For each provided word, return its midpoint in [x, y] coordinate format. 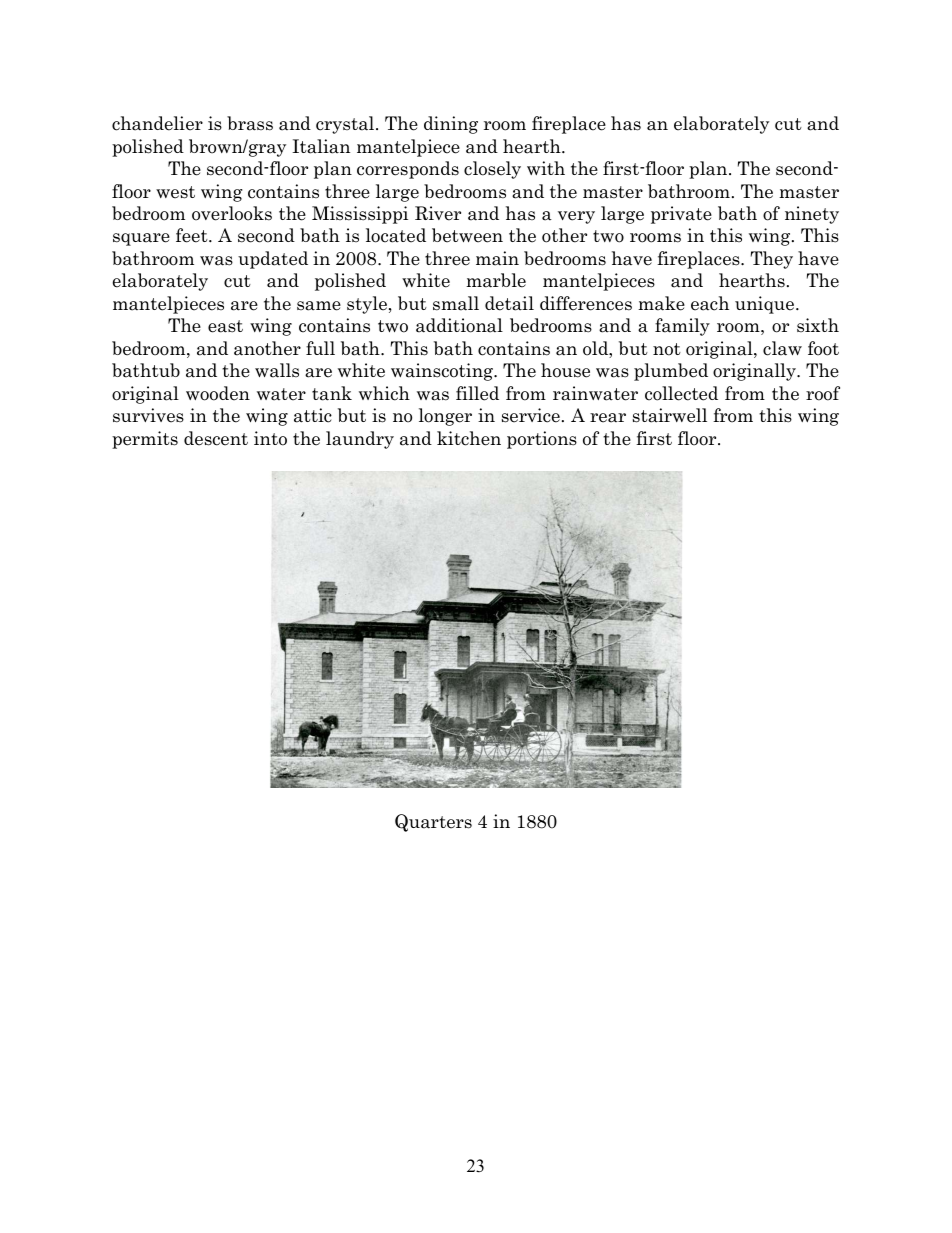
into [270, 438]
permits [145, 440]
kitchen [469, 438]
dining [451, 125]
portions [542, 440]
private [681, 215]
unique [766, 305]
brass [250, 123]
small [456, 303]
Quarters [433, 823]
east [225, 326]
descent [216, 438]
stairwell [670, 415]
